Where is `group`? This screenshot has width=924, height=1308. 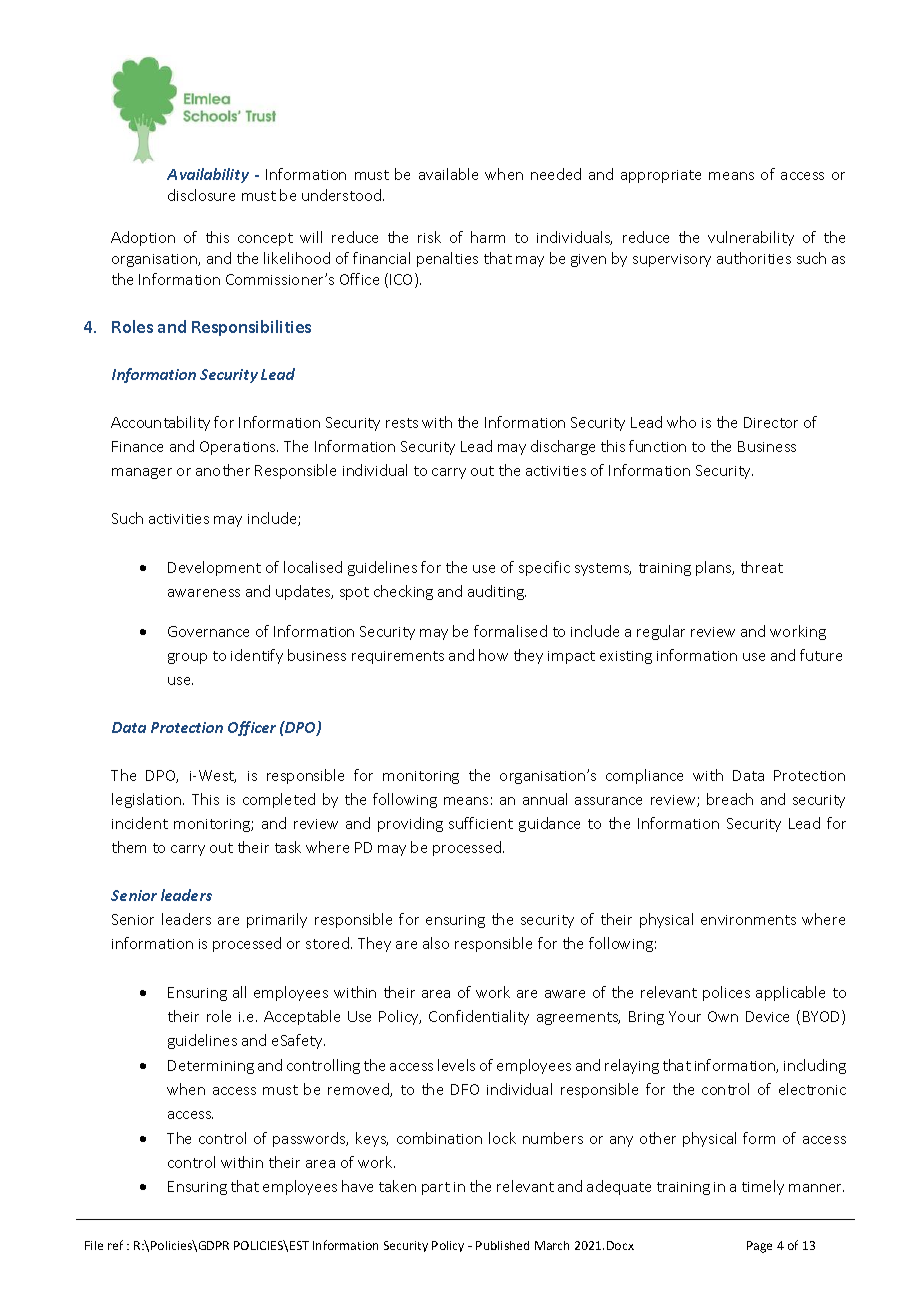 group is located at coordinates (187, 658).
